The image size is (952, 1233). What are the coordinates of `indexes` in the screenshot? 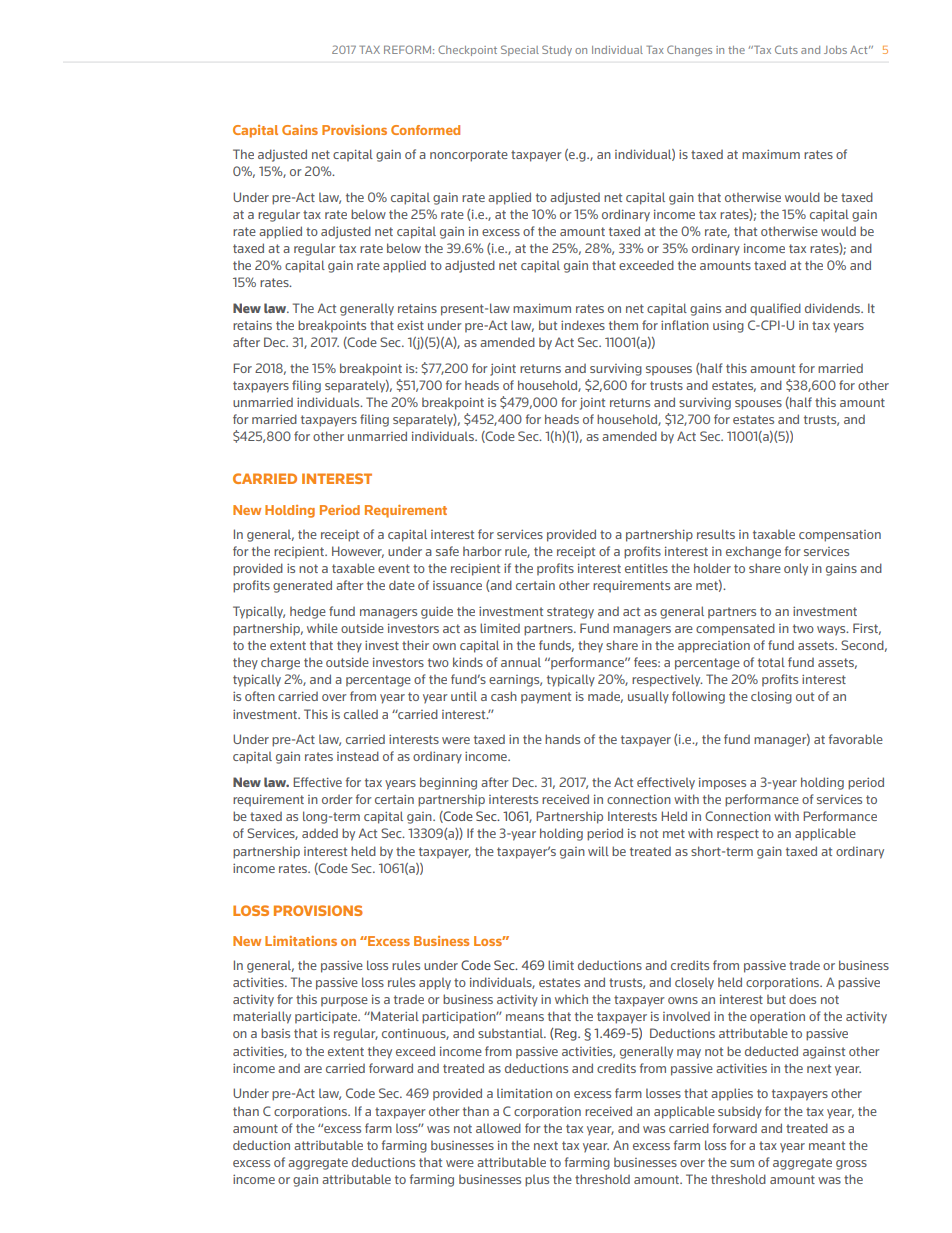 It's located at (583, 325).
